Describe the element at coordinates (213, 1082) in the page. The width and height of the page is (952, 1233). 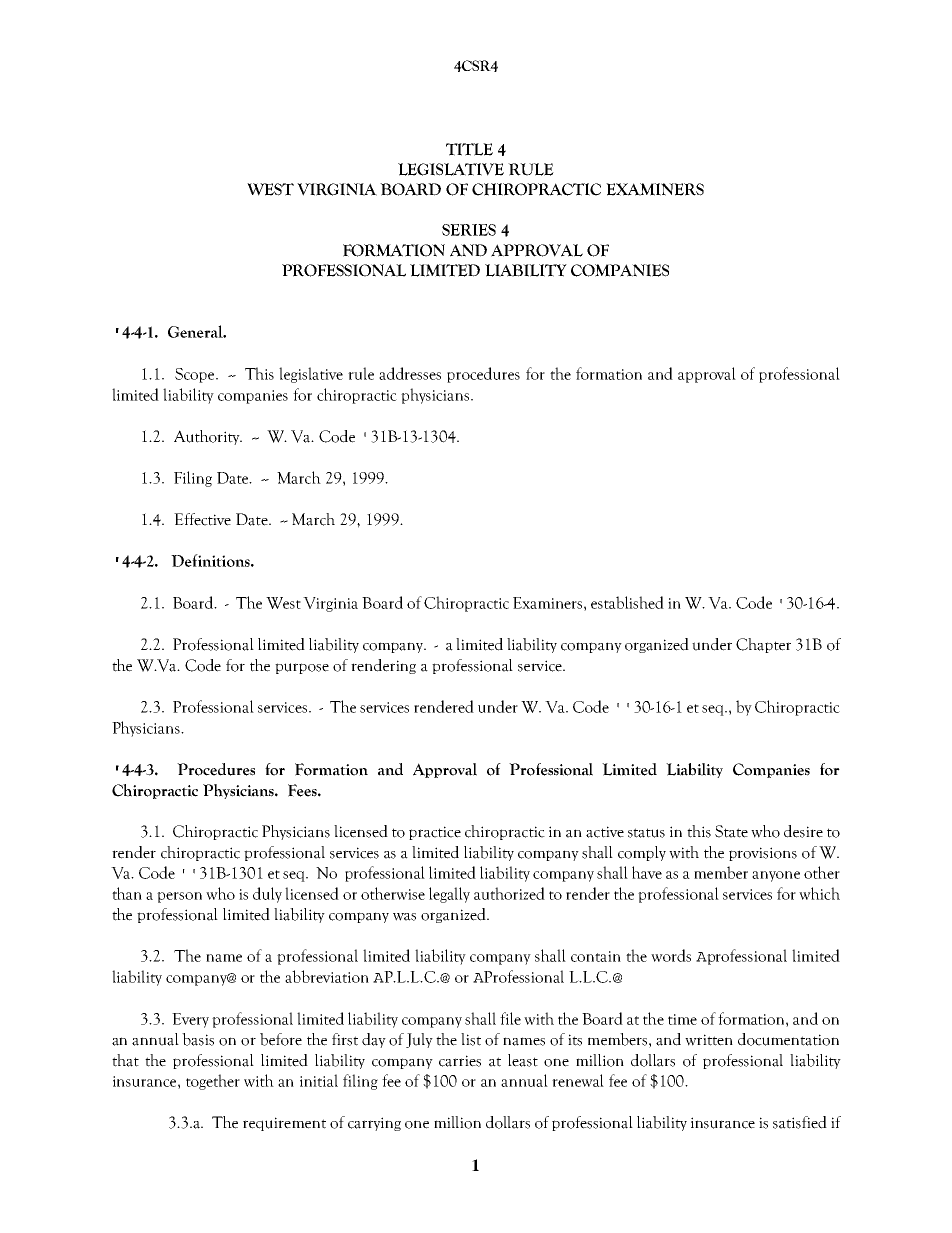
I see `together` at that location.
